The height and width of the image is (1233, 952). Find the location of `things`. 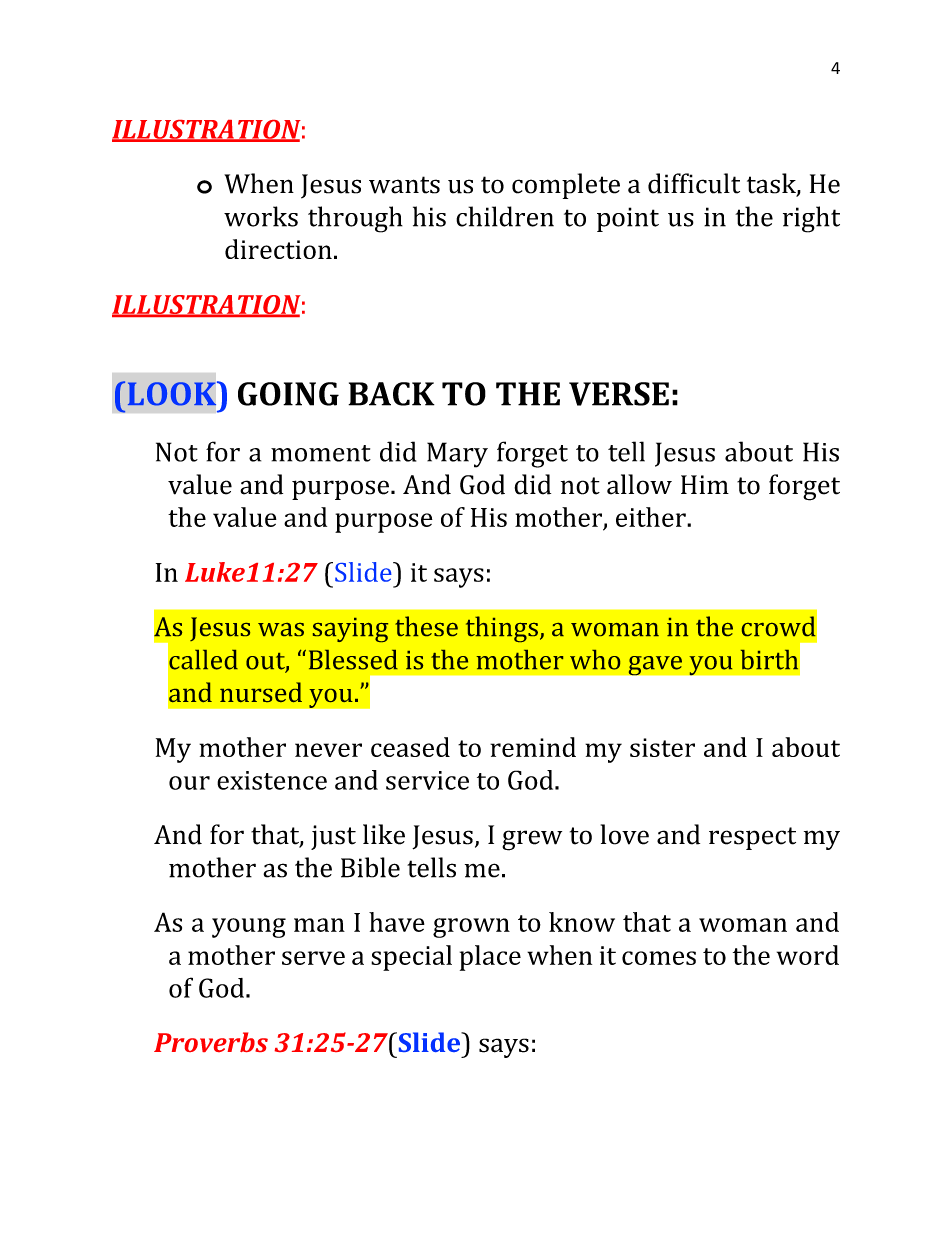

things is located at coordinates (502, 629).
